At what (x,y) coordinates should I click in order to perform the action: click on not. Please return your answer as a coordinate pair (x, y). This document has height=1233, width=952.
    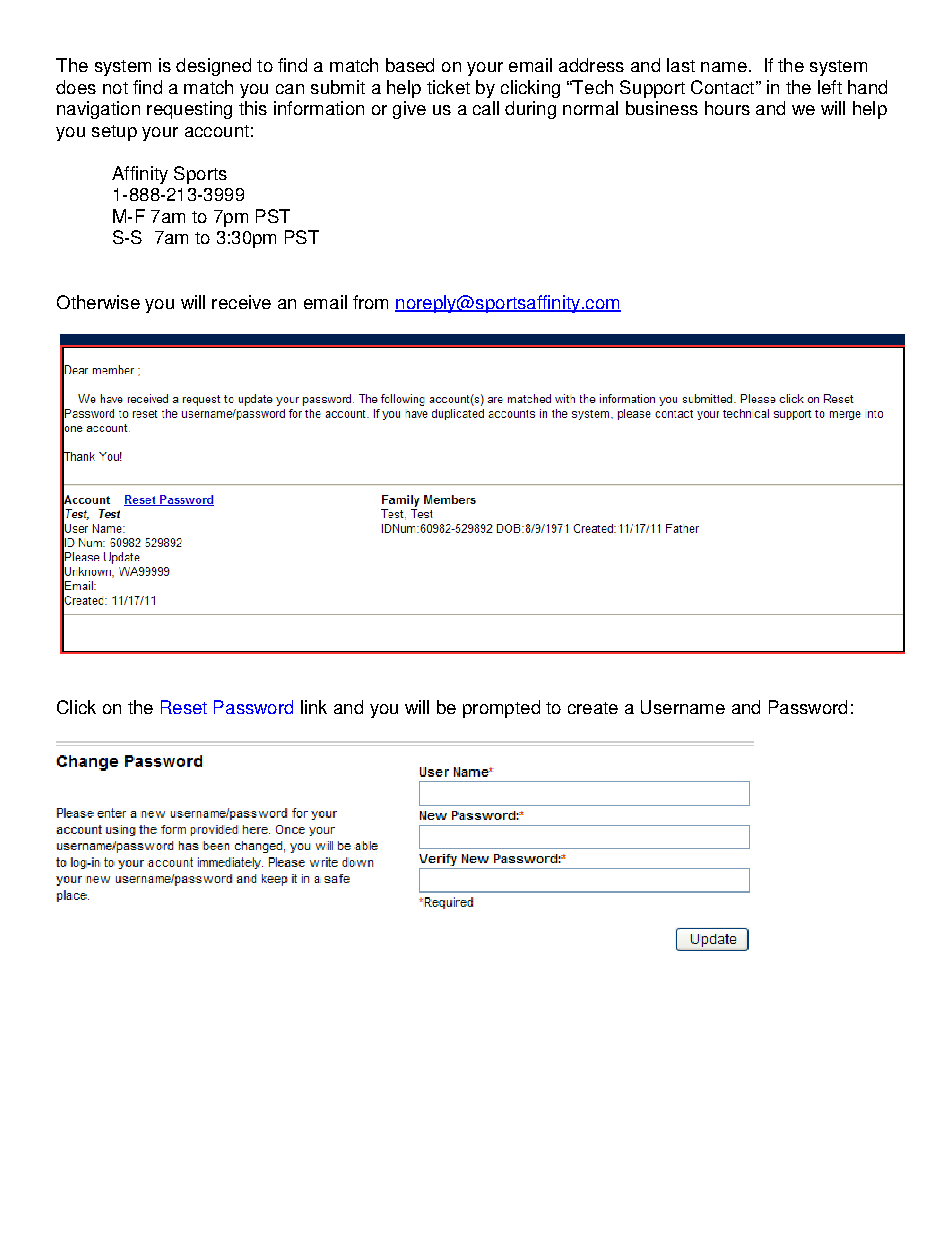
    Looking at the image, I should click on (115, 88).
